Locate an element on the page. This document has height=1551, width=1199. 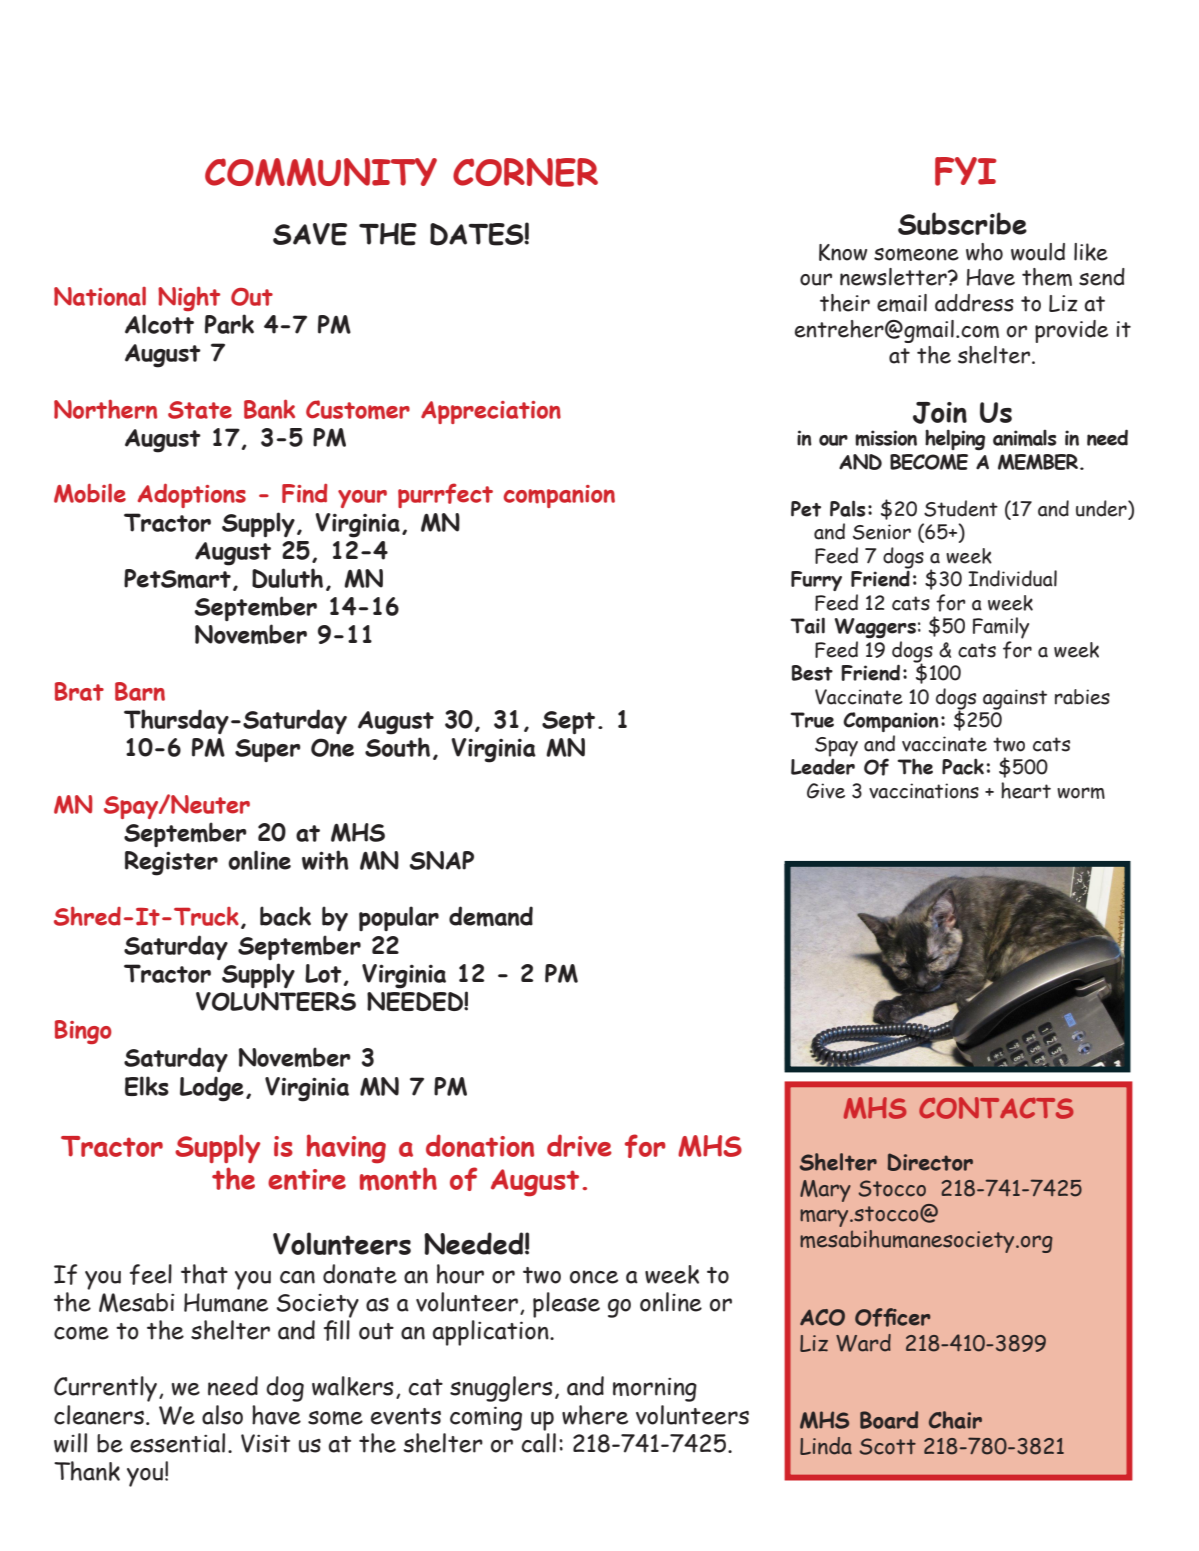
SAVE is located at coordinates (310, 234).
